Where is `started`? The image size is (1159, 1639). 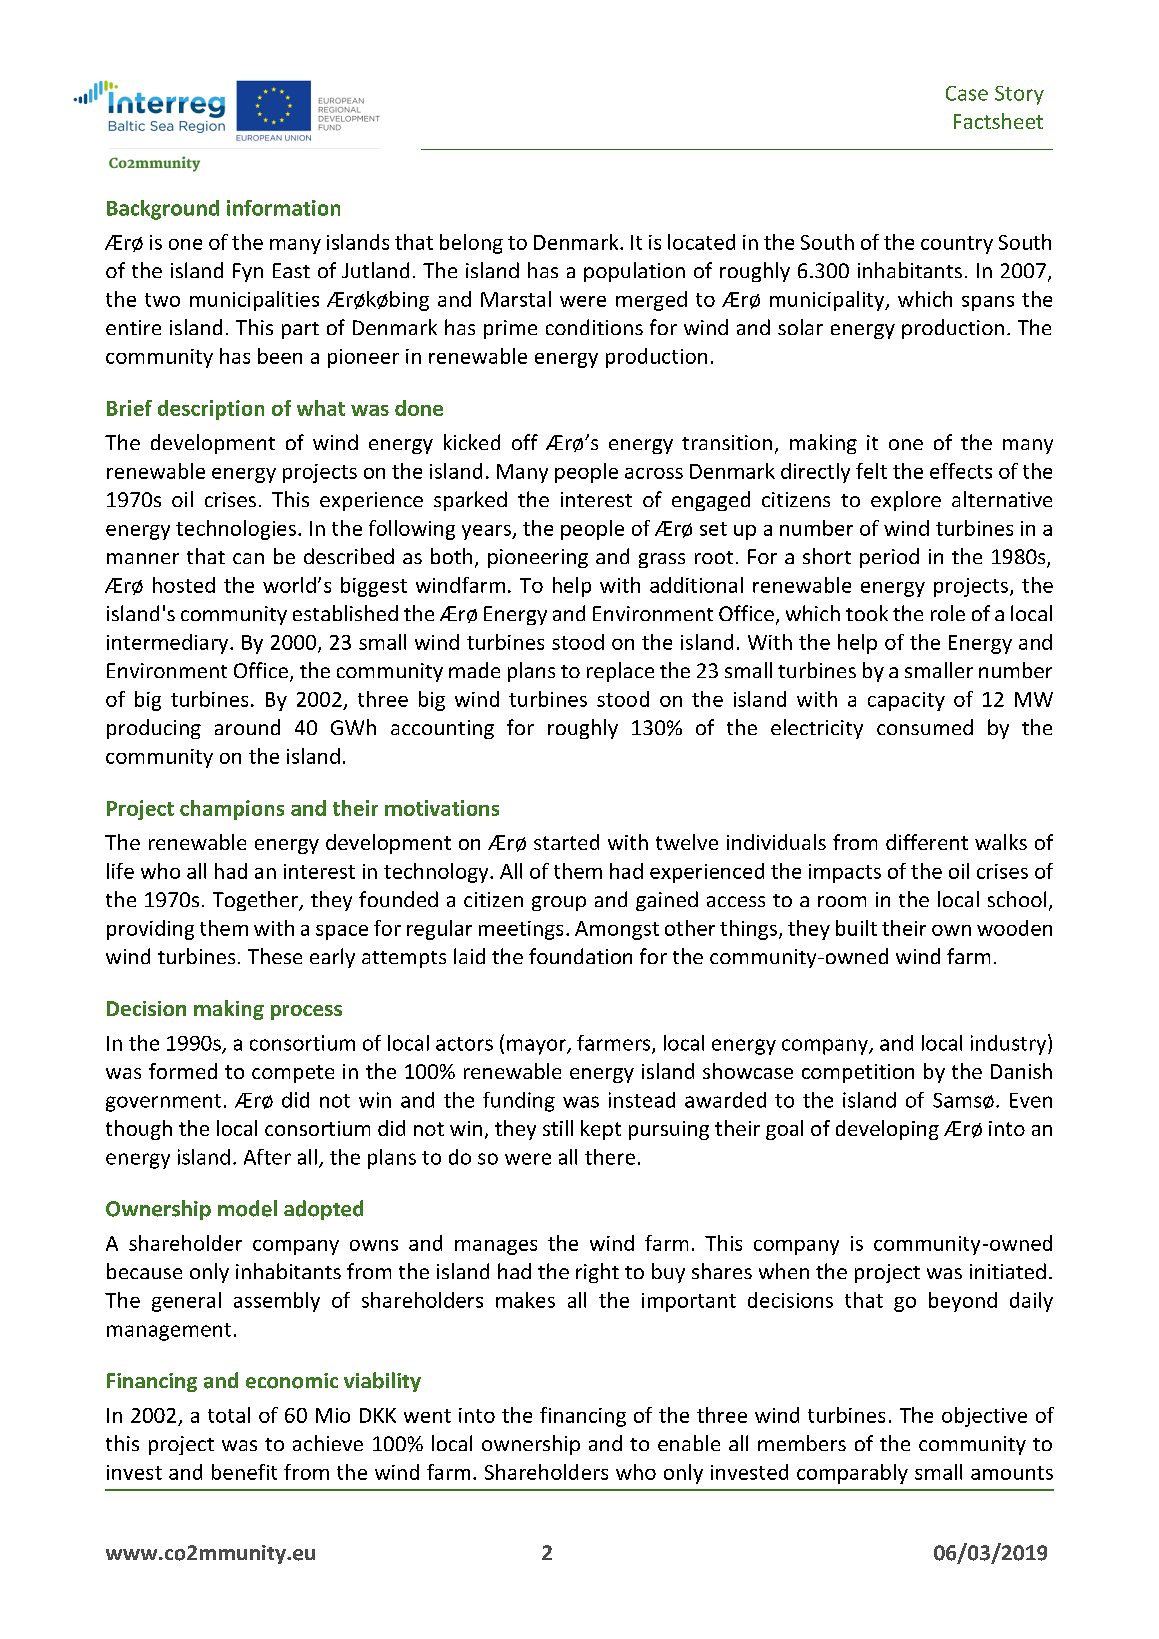
started is located at coordinates (566, 842).
